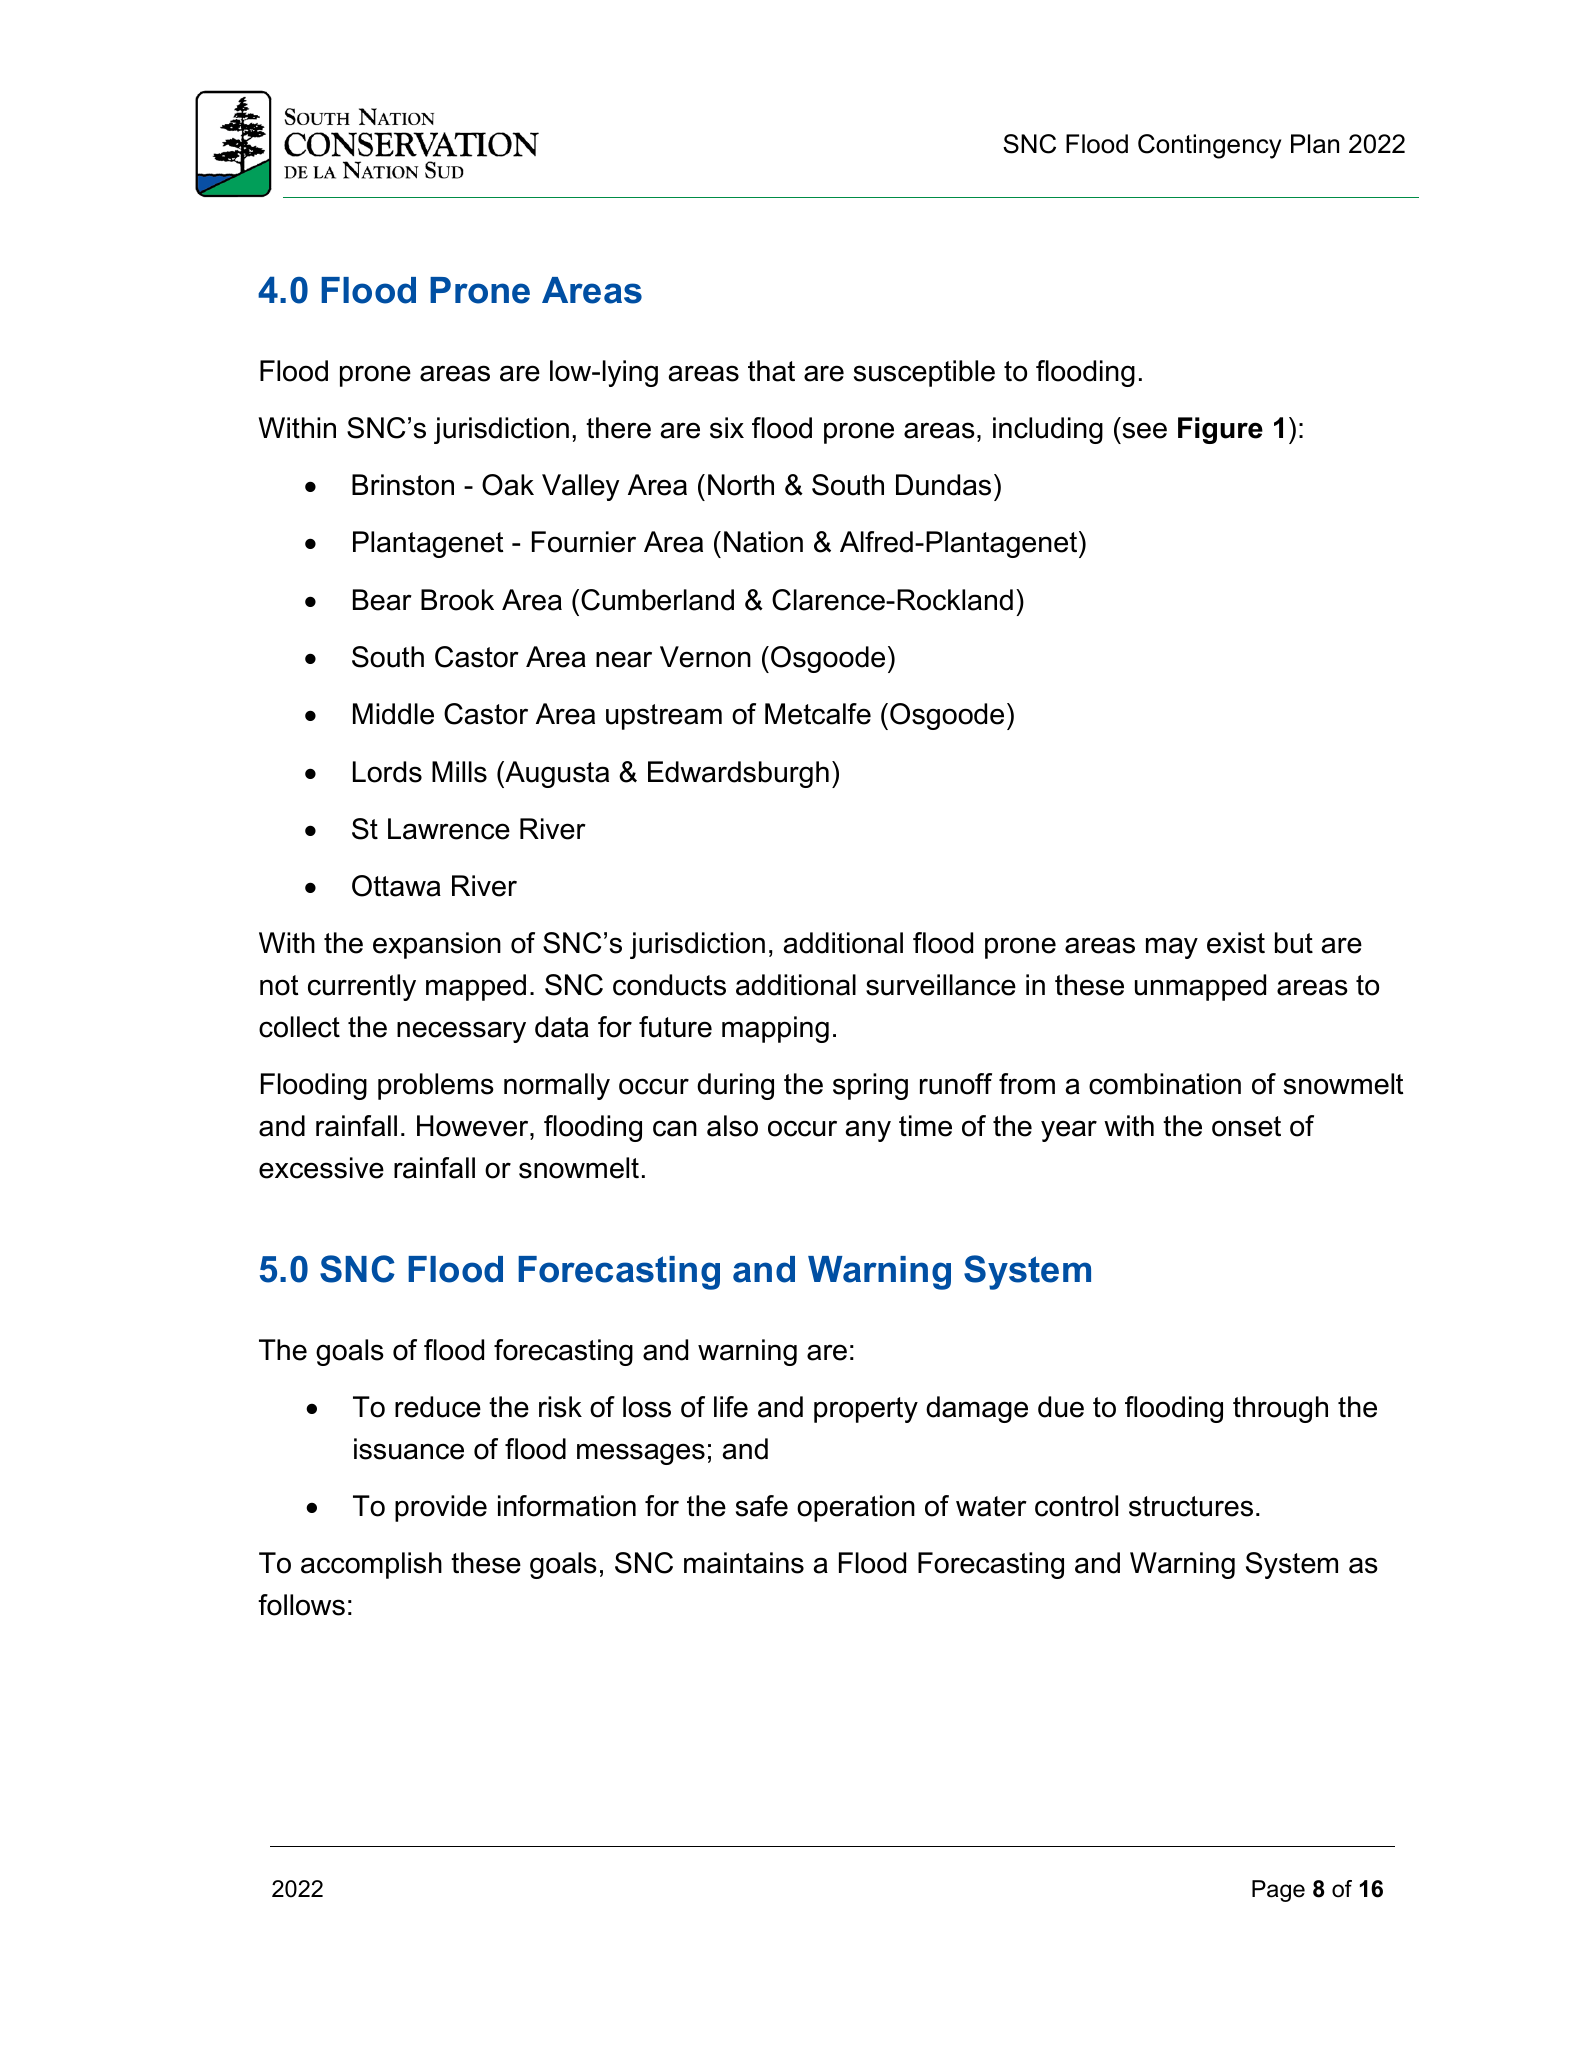  Describe the element at coordinates (301, 1605) in the screenshot. I see `follows` at that location.
